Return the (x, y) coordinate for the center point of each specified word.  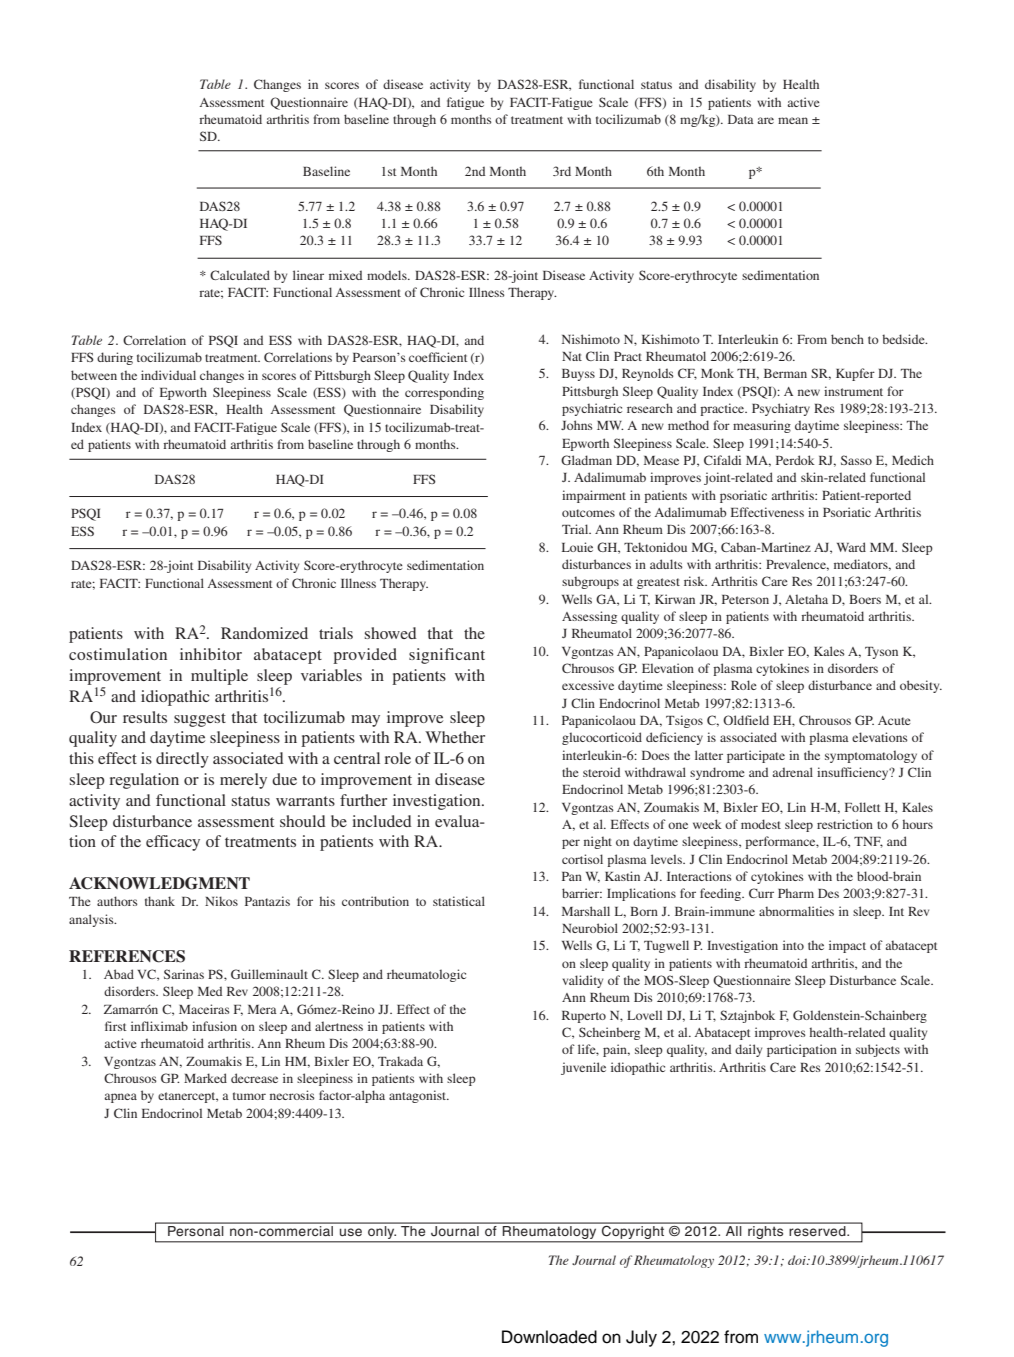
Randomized (264, 633)
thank (160, 901)
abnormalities (796, 911)
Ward (851, 547)
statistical (459, 901)
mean (793, 120)
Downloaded (549, 1337)
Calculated (240, 275)
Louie (577, 547)
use (351, 1232)
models (388, 275)
